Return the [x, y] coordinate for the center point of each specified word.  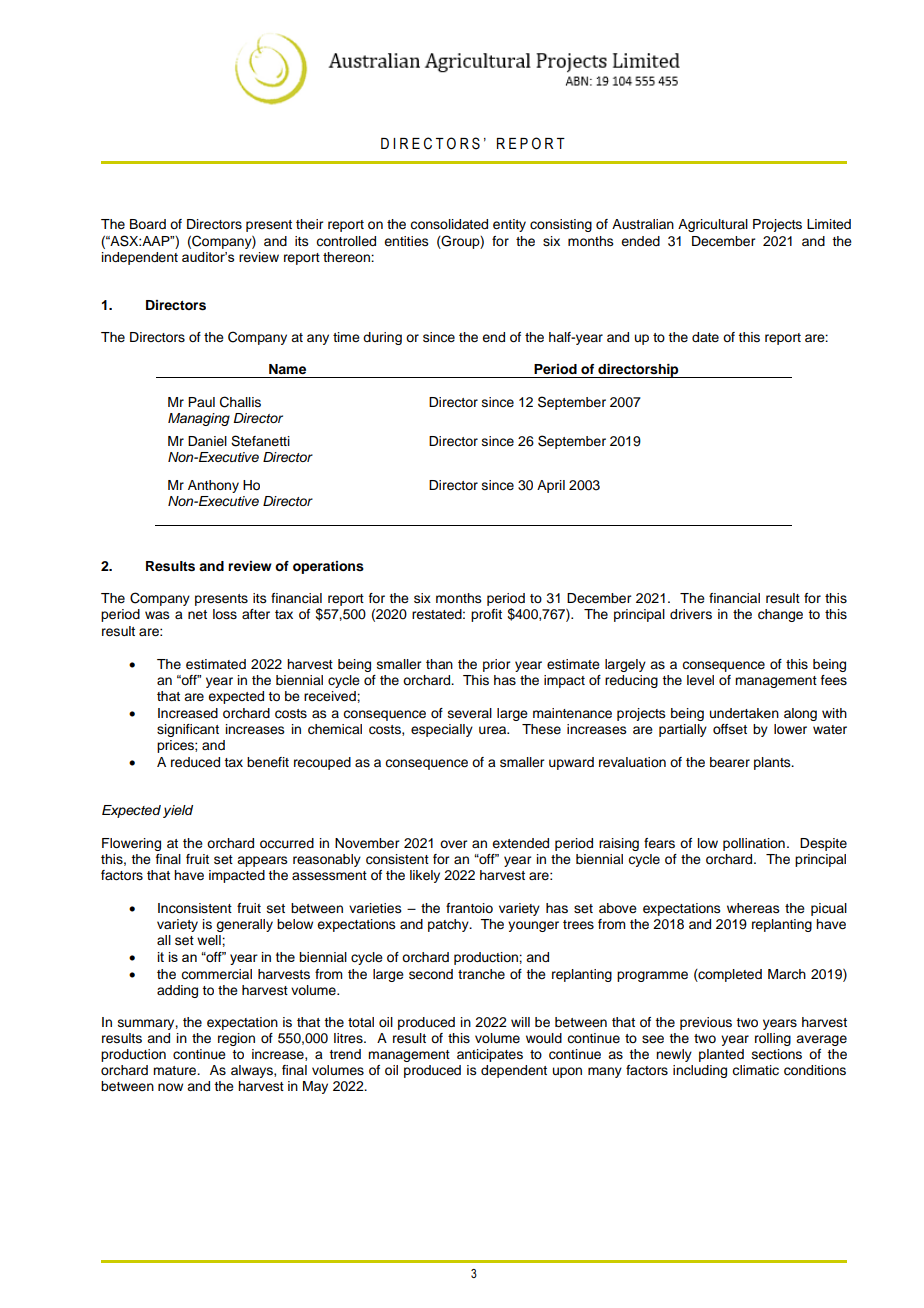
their [309, 224]
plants [773, 763]
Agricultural [713, 225]
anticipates [490, 1055]
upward [571, 763]
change [780, 615]
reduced [195, 762]
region [236, 1039]
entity [509, 225]
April [551, 486]
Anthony [213, 486]
